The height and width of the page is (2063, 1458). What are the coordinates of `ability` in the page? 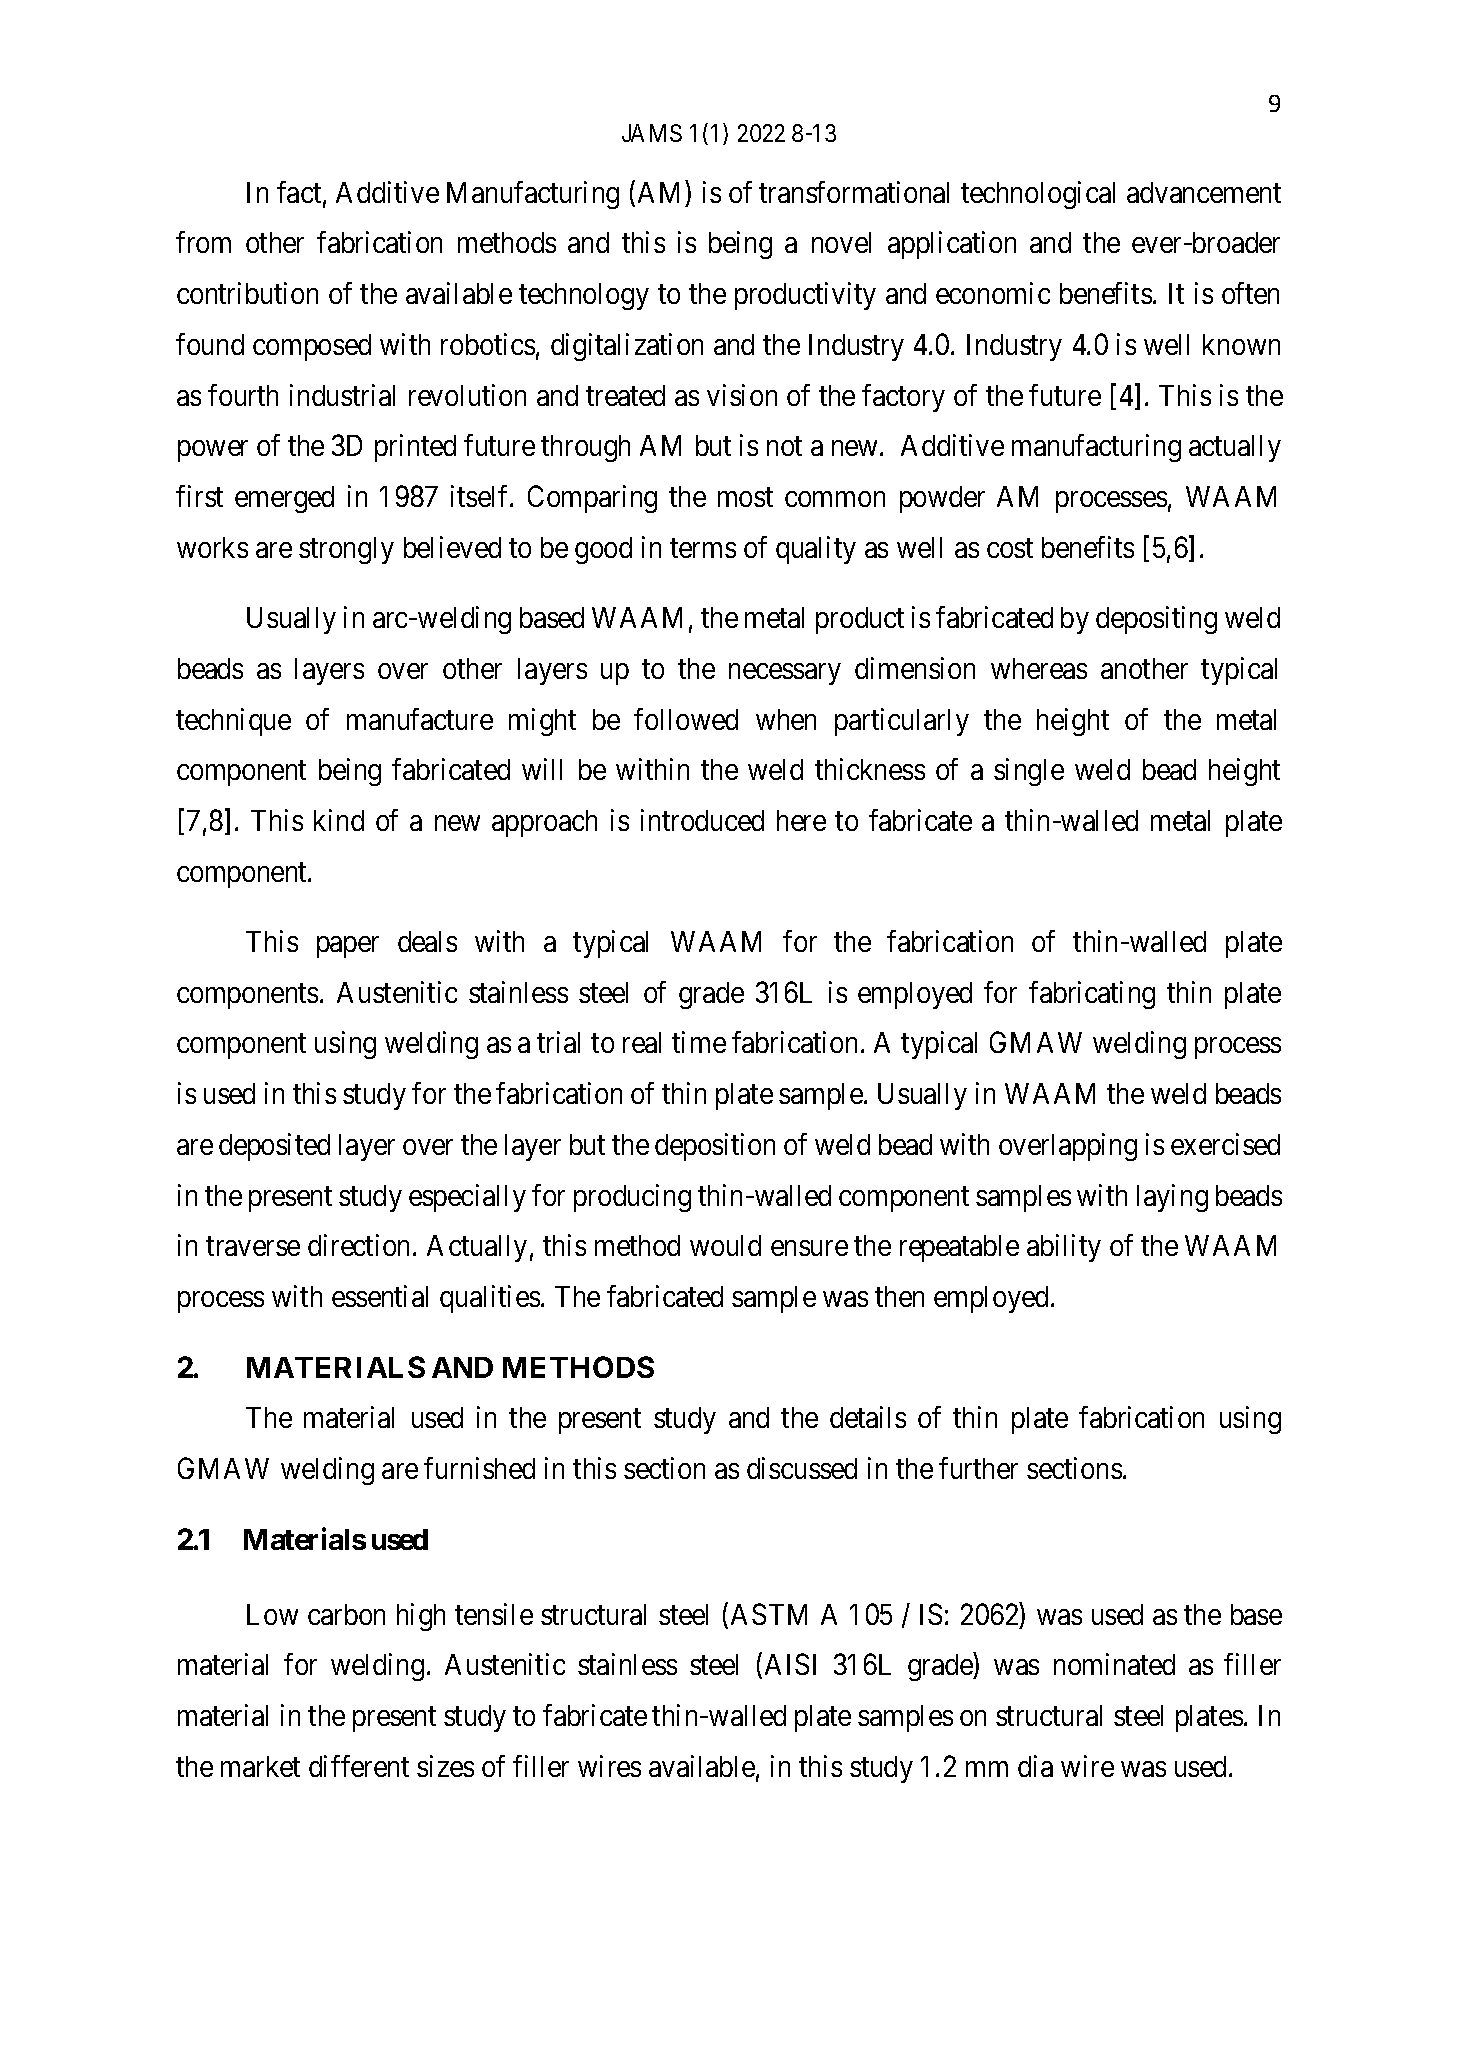 It's located at (1064, 1248).
